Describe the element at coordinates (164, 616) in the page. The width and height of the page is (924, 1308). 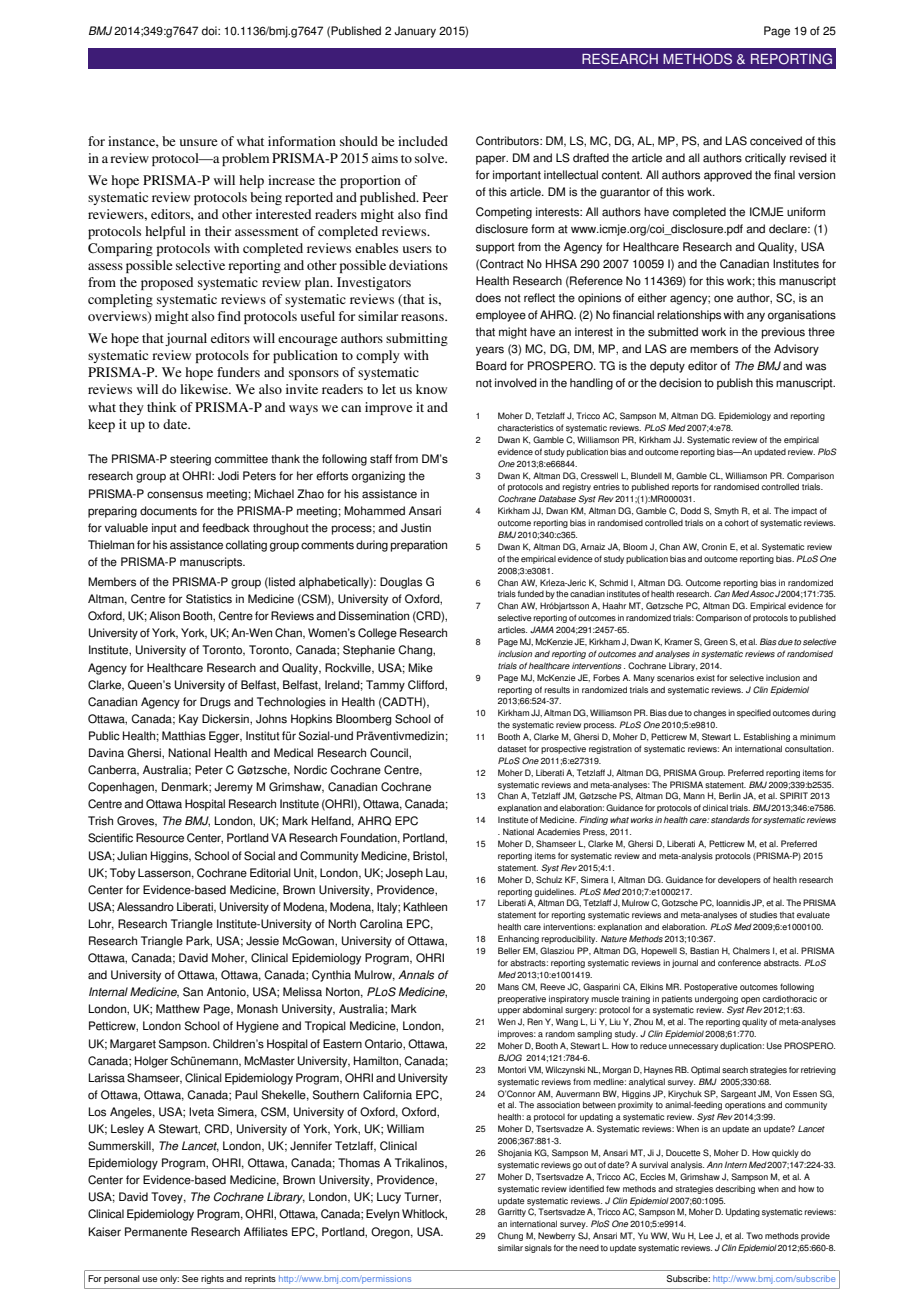
I see `Alison` at that location.
